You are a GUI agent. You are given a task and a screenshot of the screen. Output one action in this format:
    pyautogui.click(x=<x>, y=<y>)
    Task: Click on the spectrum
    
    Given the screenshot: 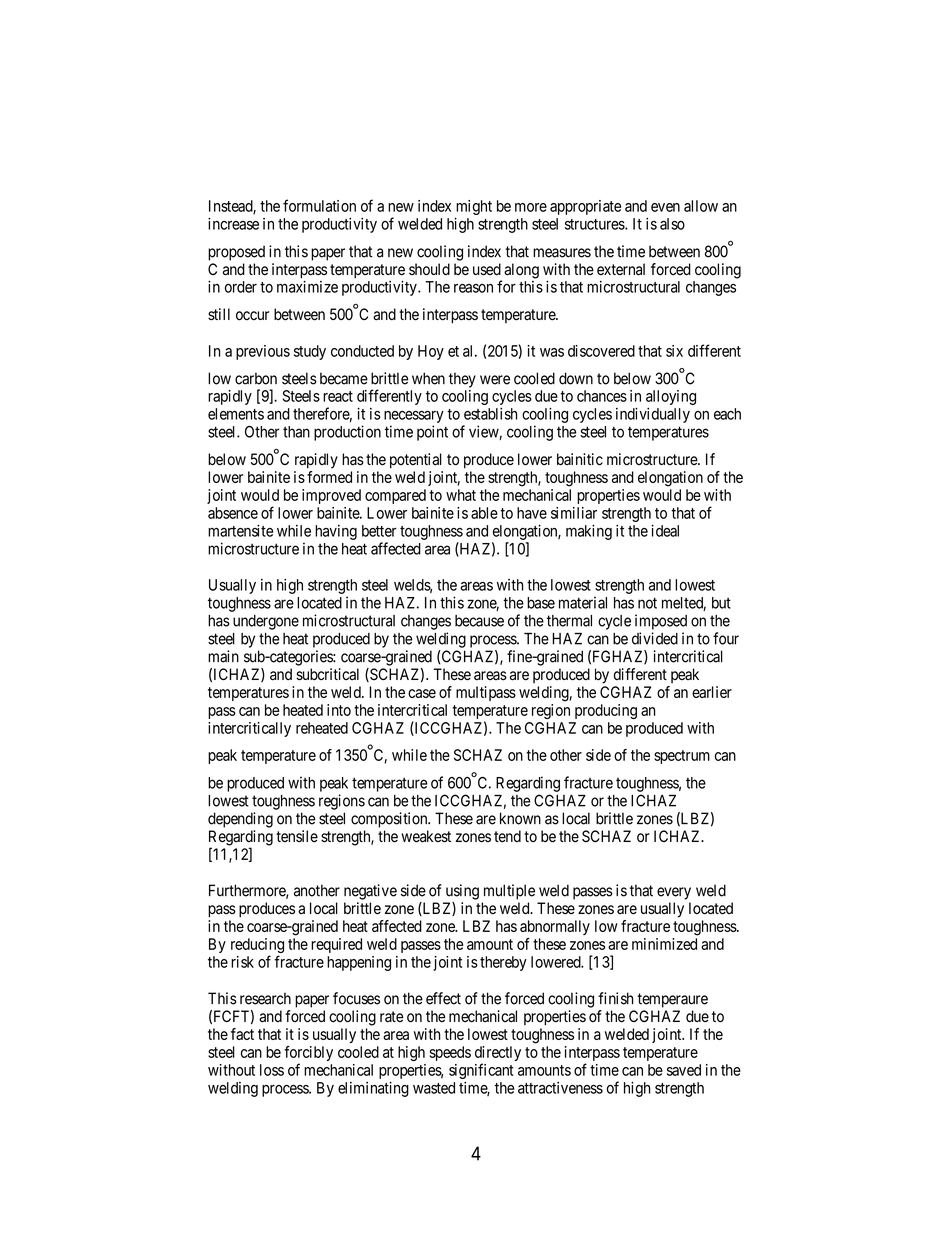 What is the action you would take?
    pyautogui.click(x=682, y=757)
